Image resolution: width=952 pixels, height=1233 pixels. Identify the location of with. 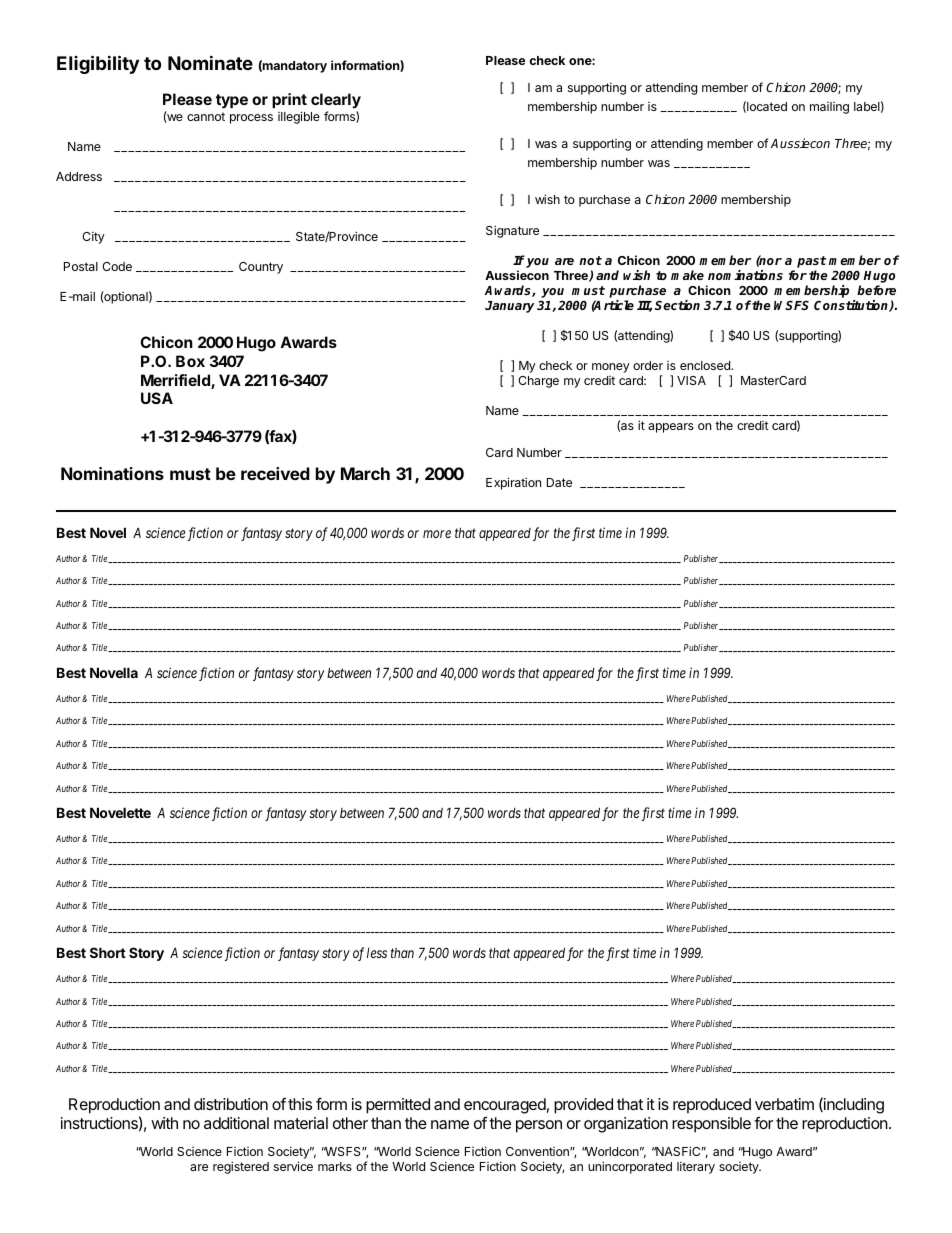
(164, 1123).
